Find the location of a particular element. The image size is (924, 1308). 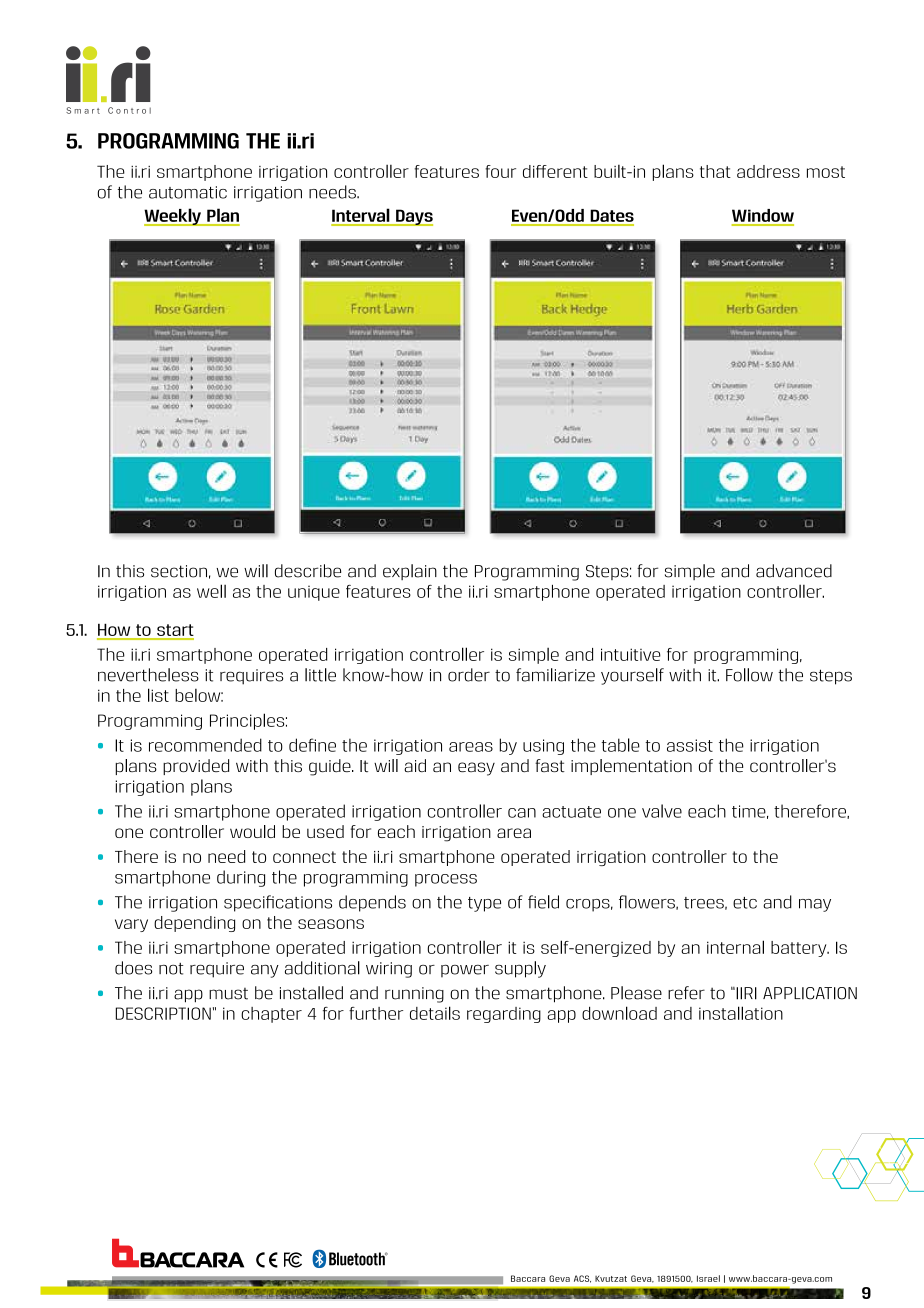

chapter is located at coordinates (271, 1015).
